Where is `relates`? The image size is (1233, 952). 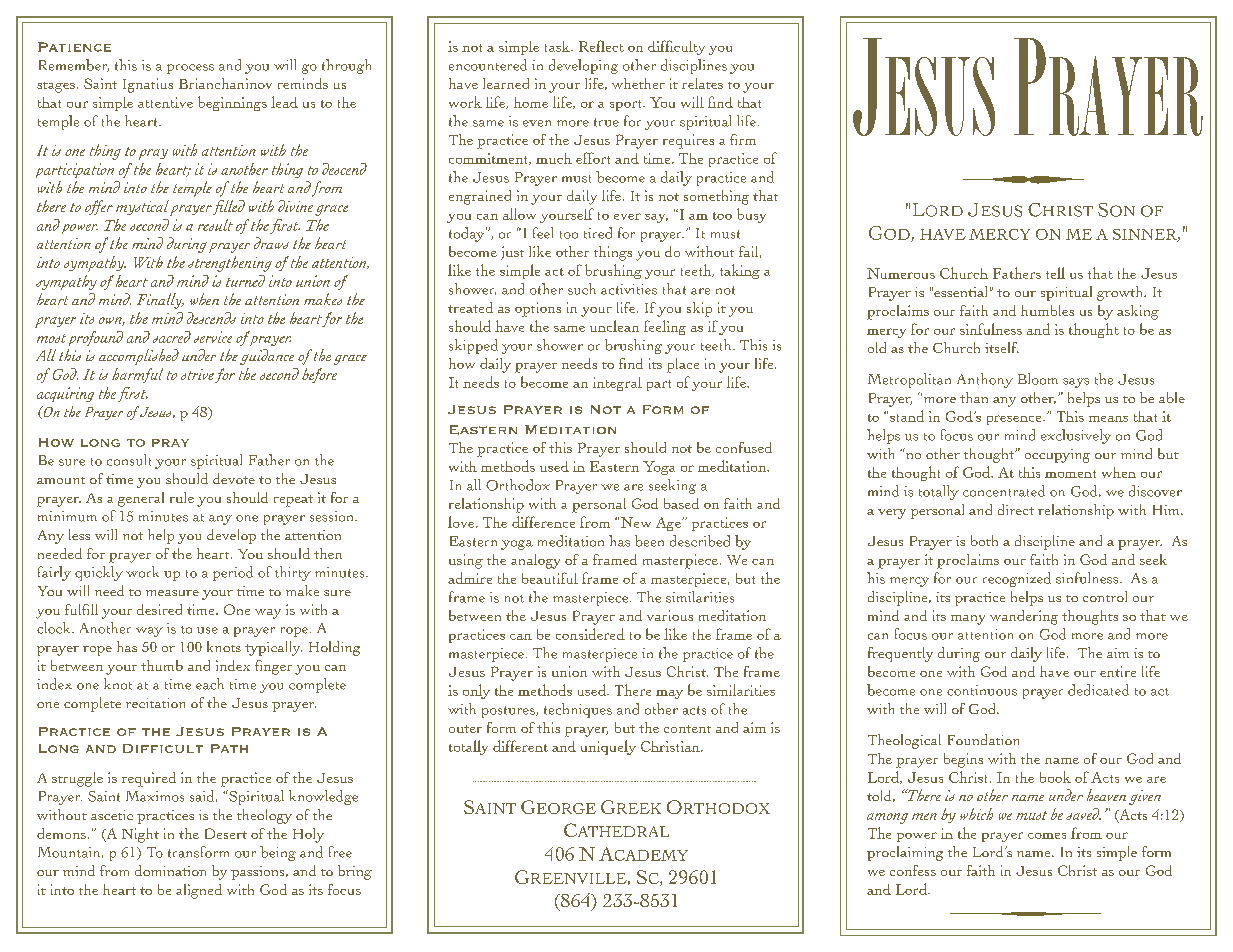 relates is located at coordinates (702, 83).
